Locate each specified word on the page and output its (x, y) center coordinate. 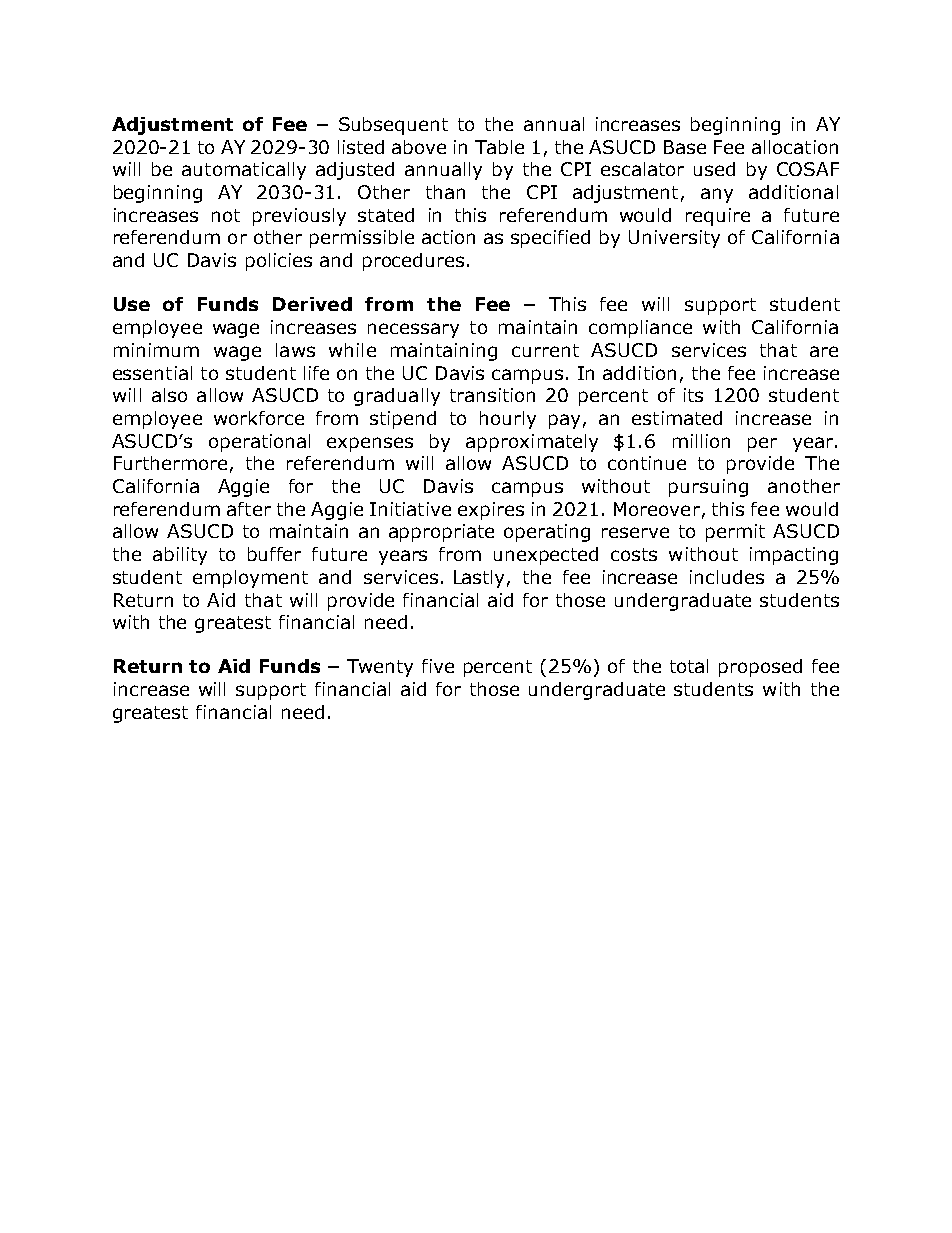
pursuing (708, 488)
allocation (795, 147)
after (249, 509)
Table (499, 147)
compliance (640, 329)
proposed (760, 668)
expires (491, 511)
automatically (244, 171)
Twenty (380, 668)
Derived (312, 304)
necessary (413, 330)
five (438, 666)
